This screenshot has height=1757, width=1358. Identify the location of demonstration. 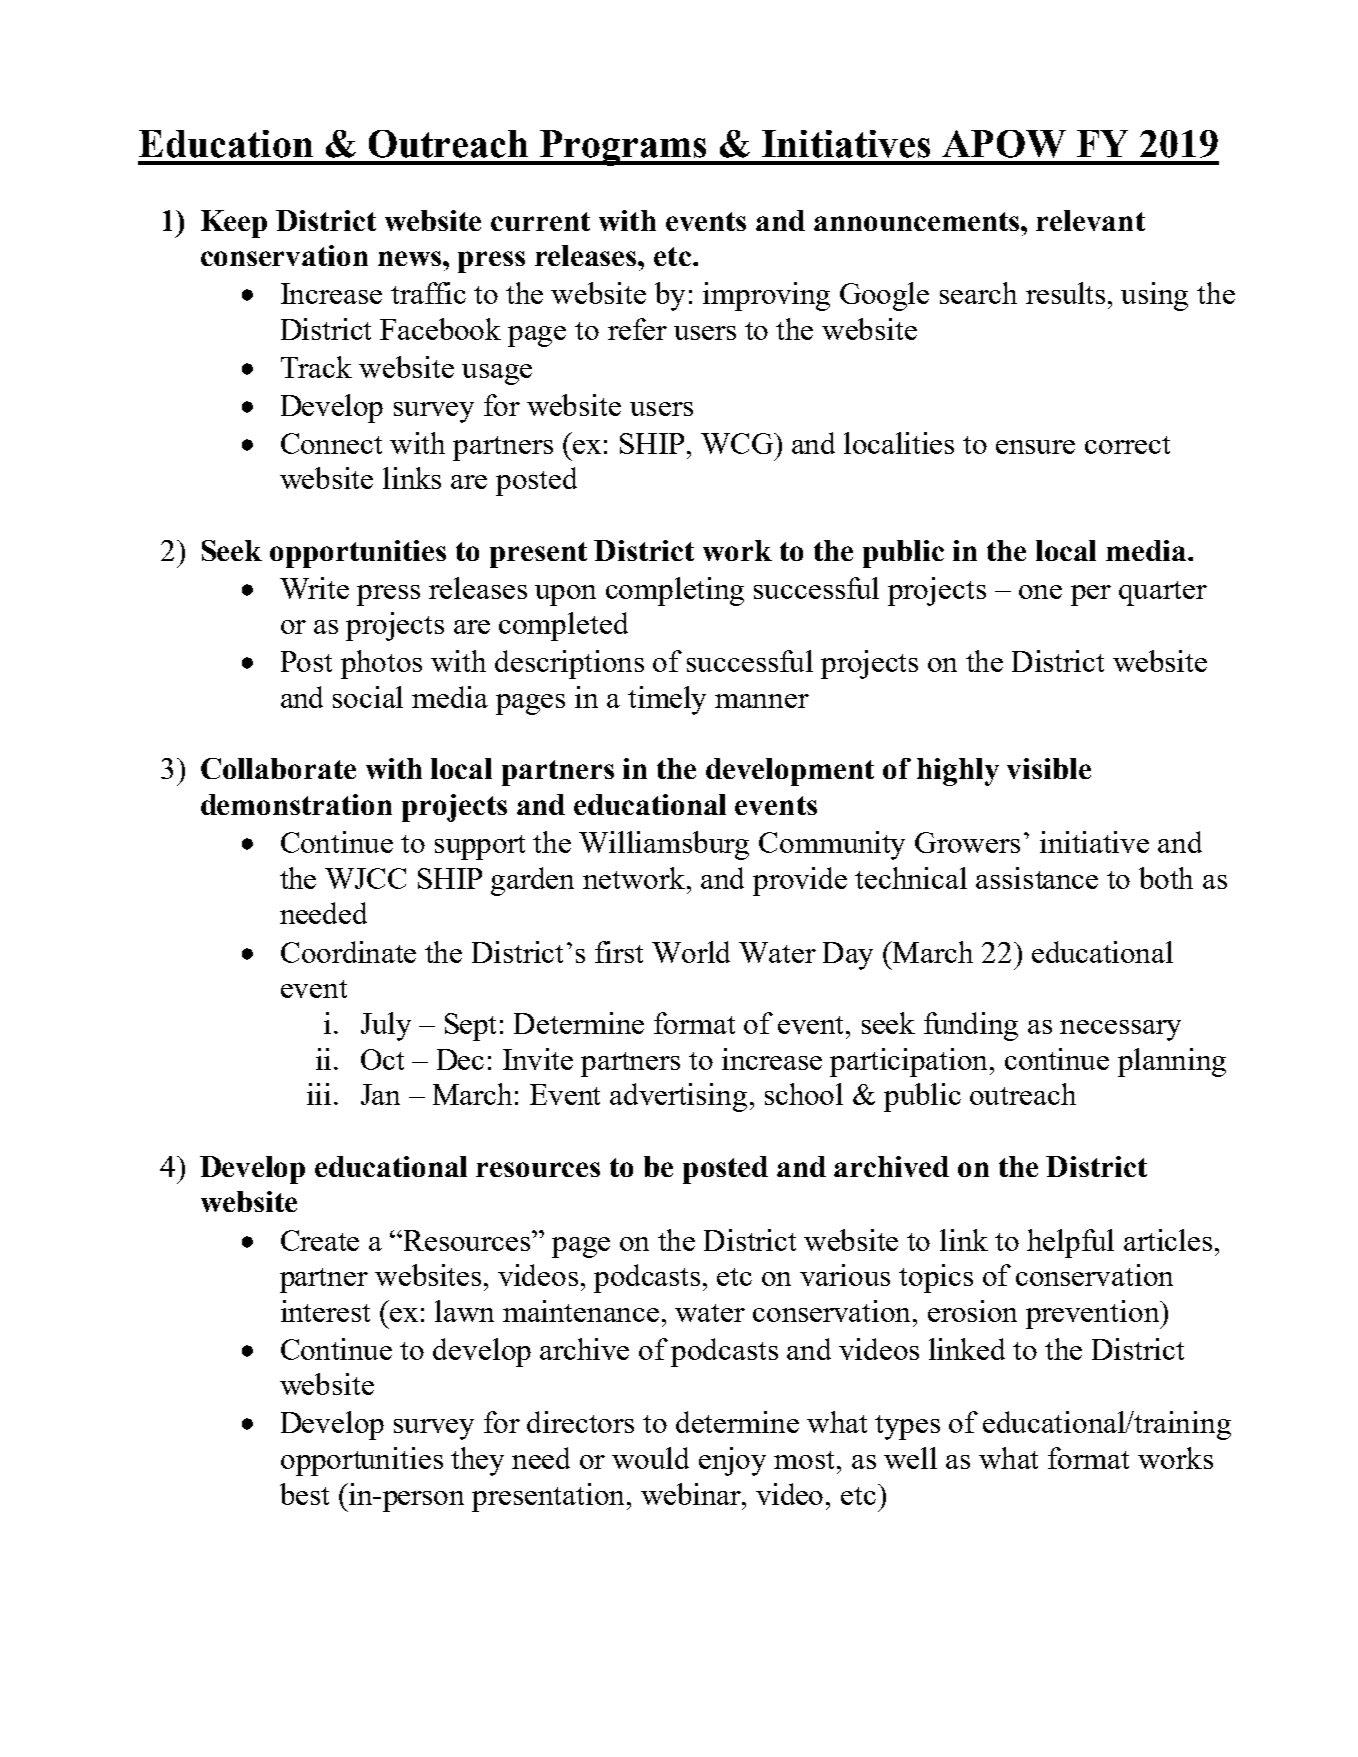
(296, 804).
